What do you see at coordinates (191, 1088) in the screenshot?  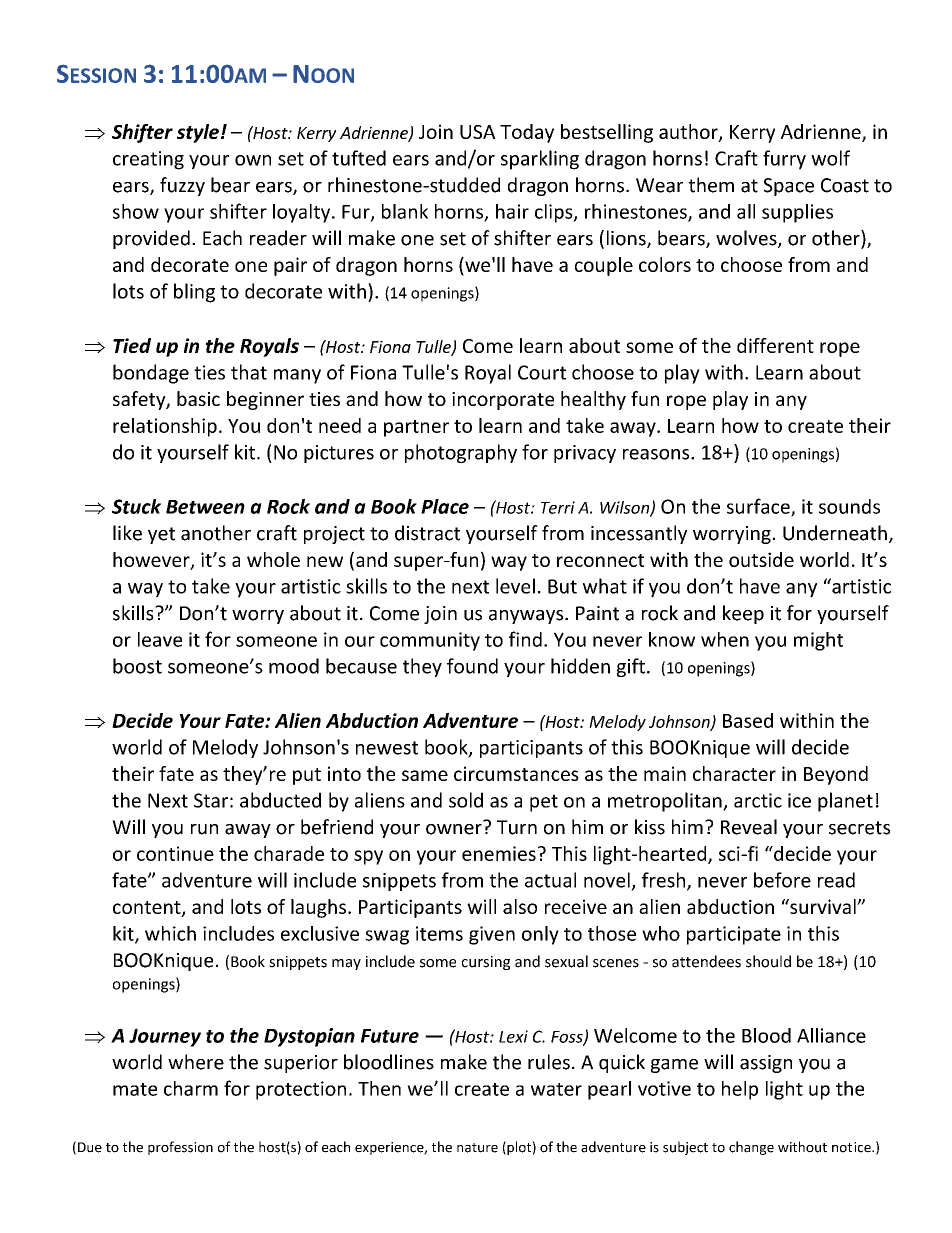 I see `charm` at bounding box center [191, 1088].
